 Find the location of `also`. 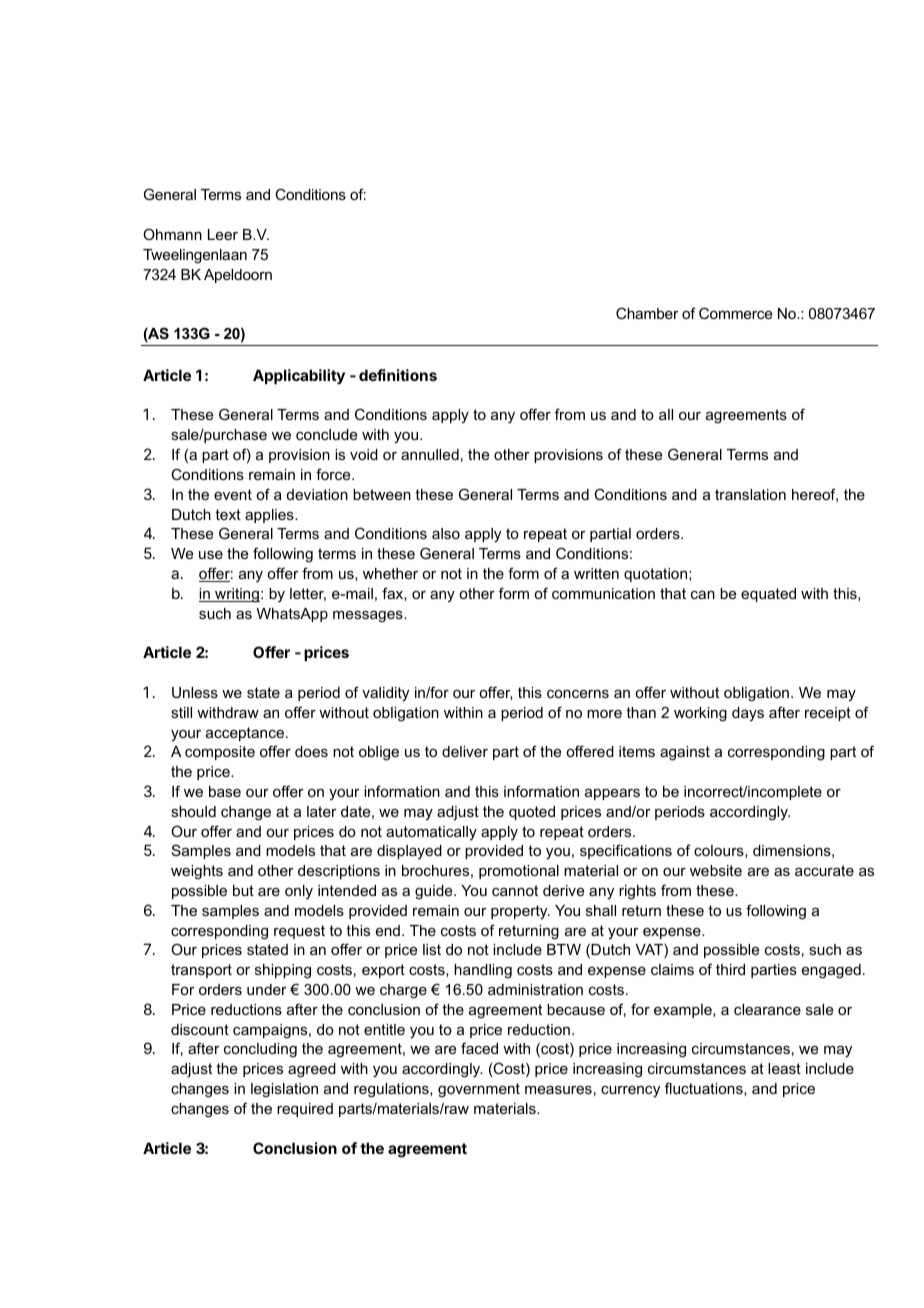

also is located at coordinates (446, 533).
